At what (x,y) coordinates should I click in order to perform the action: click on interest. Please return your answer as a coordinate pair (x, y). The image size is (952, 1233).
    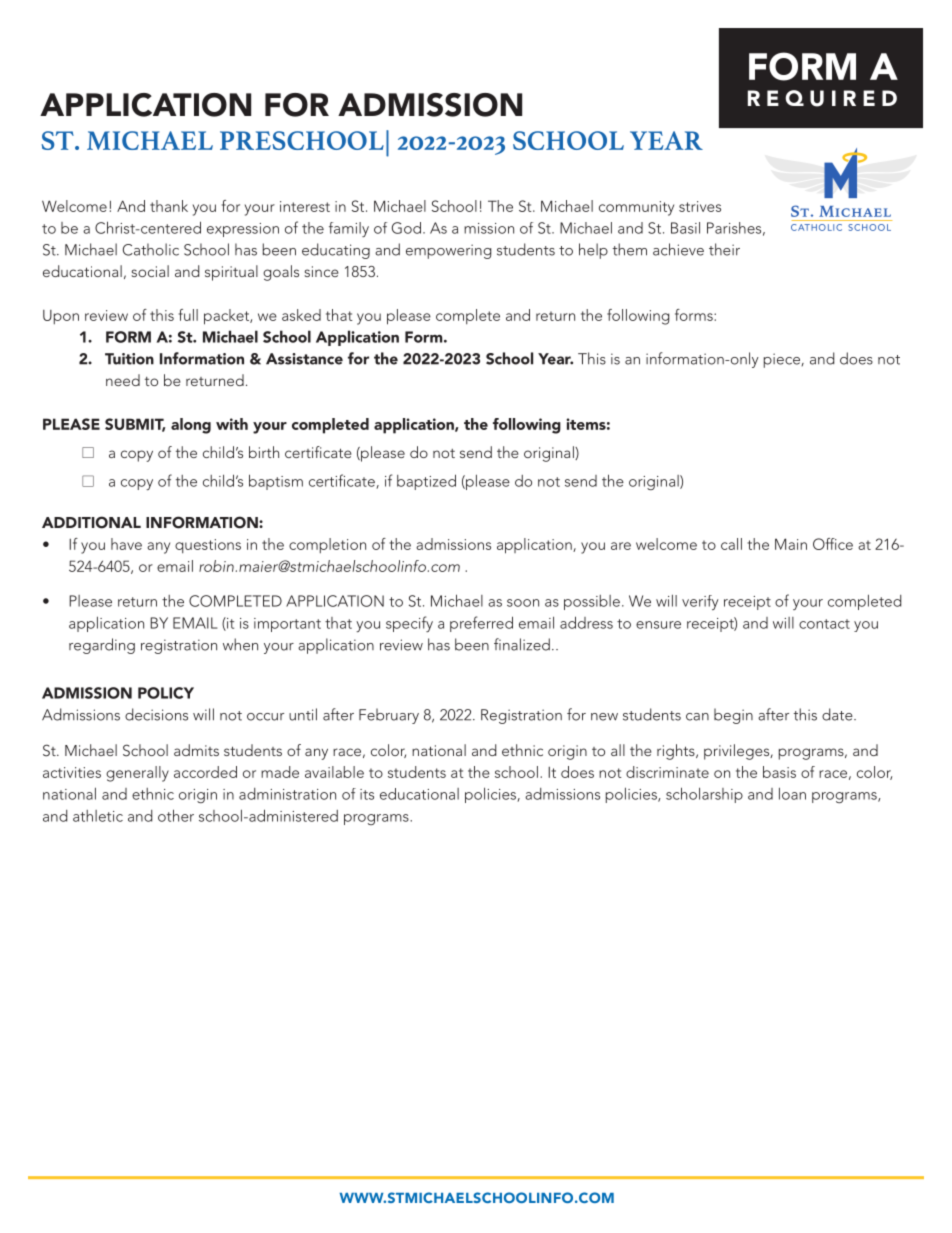
    Looking at the image, I should click on (305, 206).
